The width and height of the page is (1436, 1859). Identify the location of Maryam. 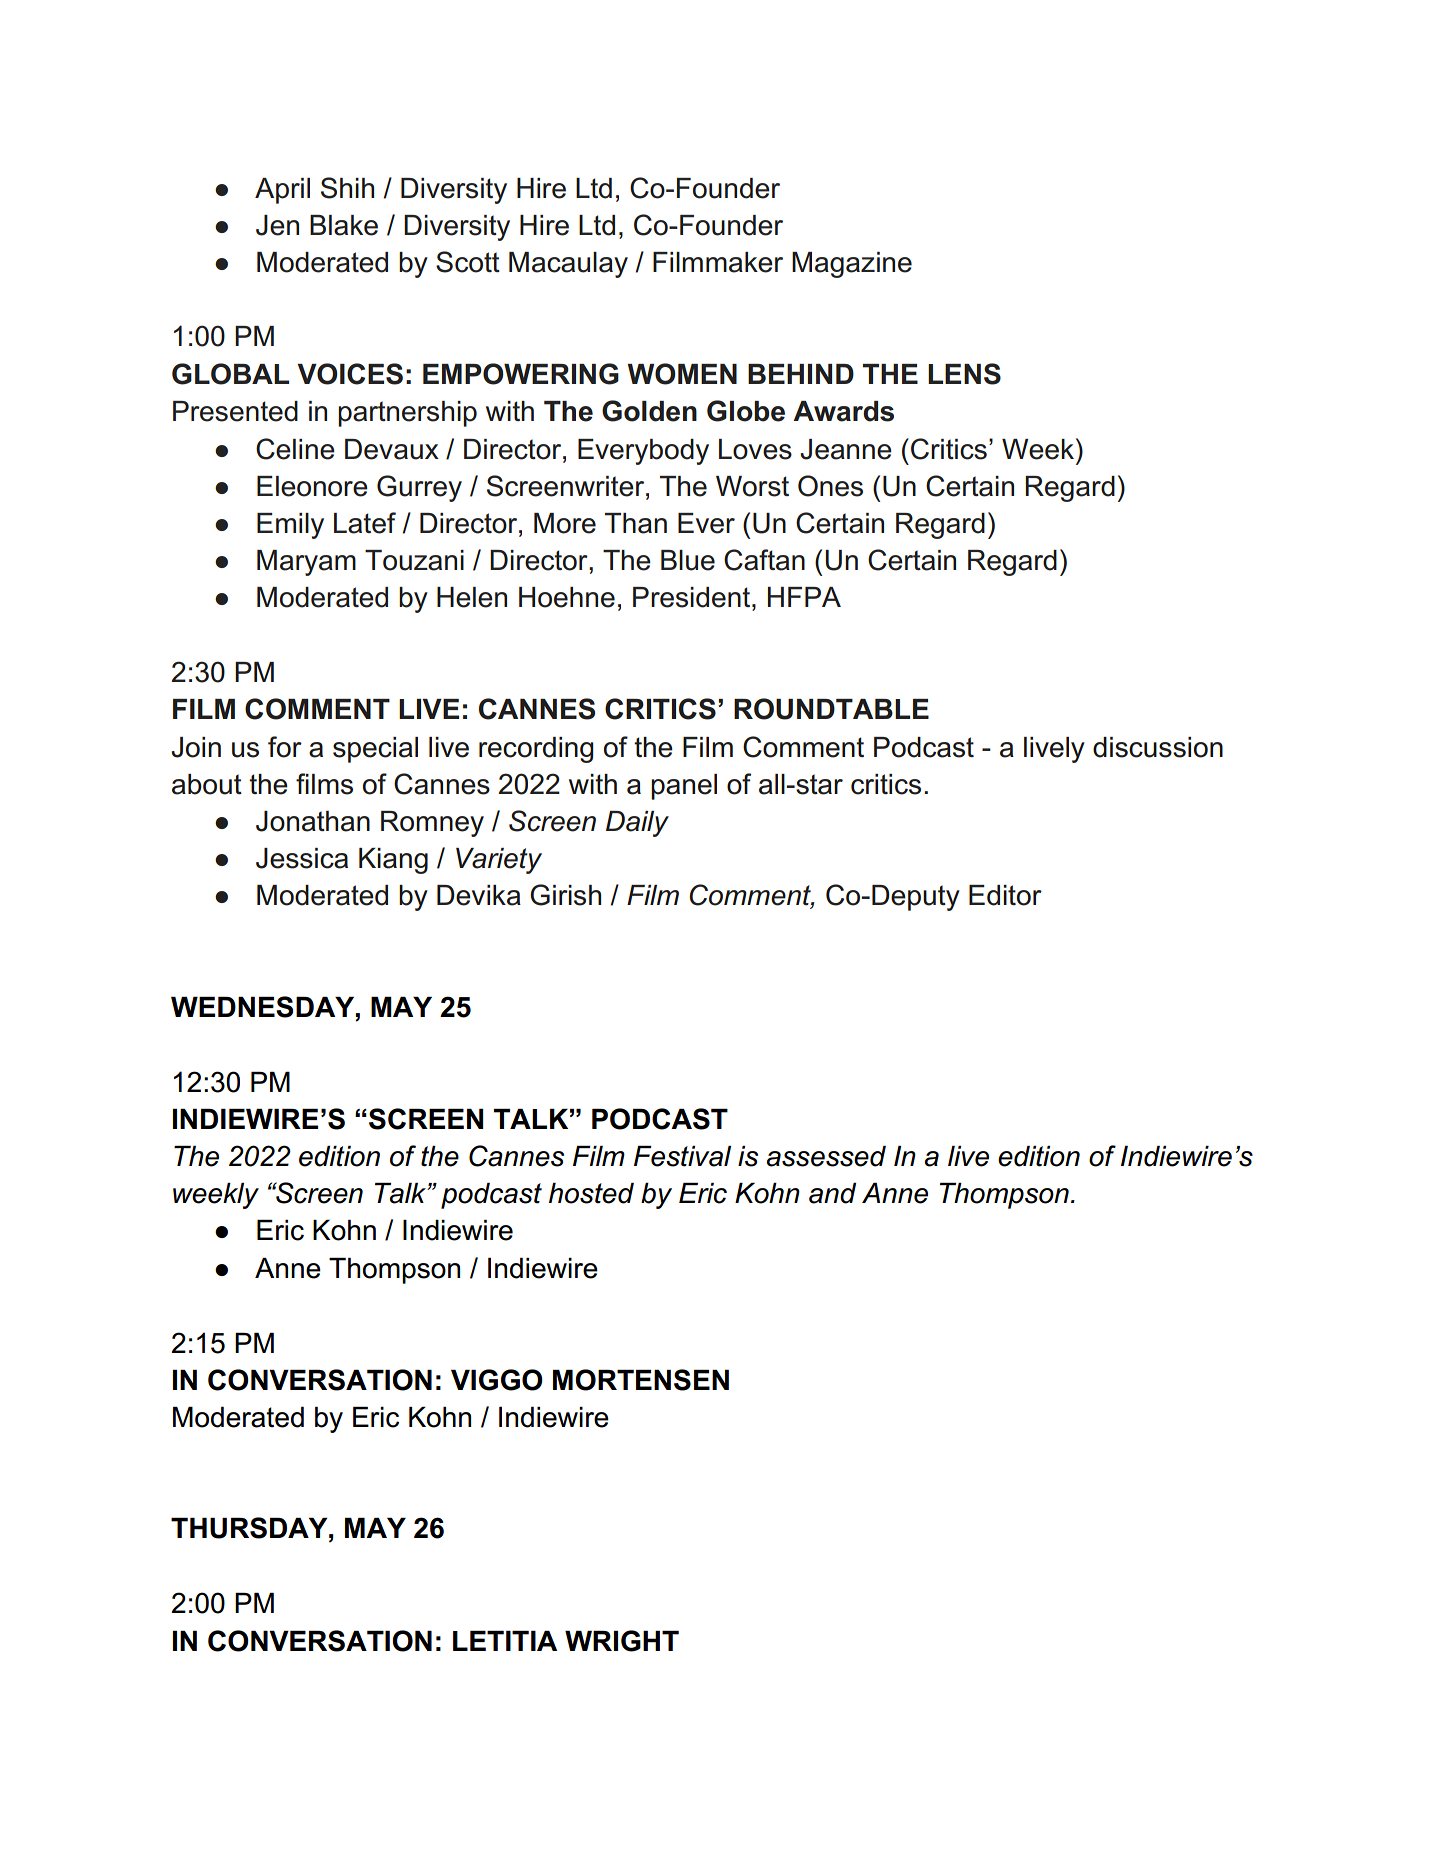
(306, 563).
